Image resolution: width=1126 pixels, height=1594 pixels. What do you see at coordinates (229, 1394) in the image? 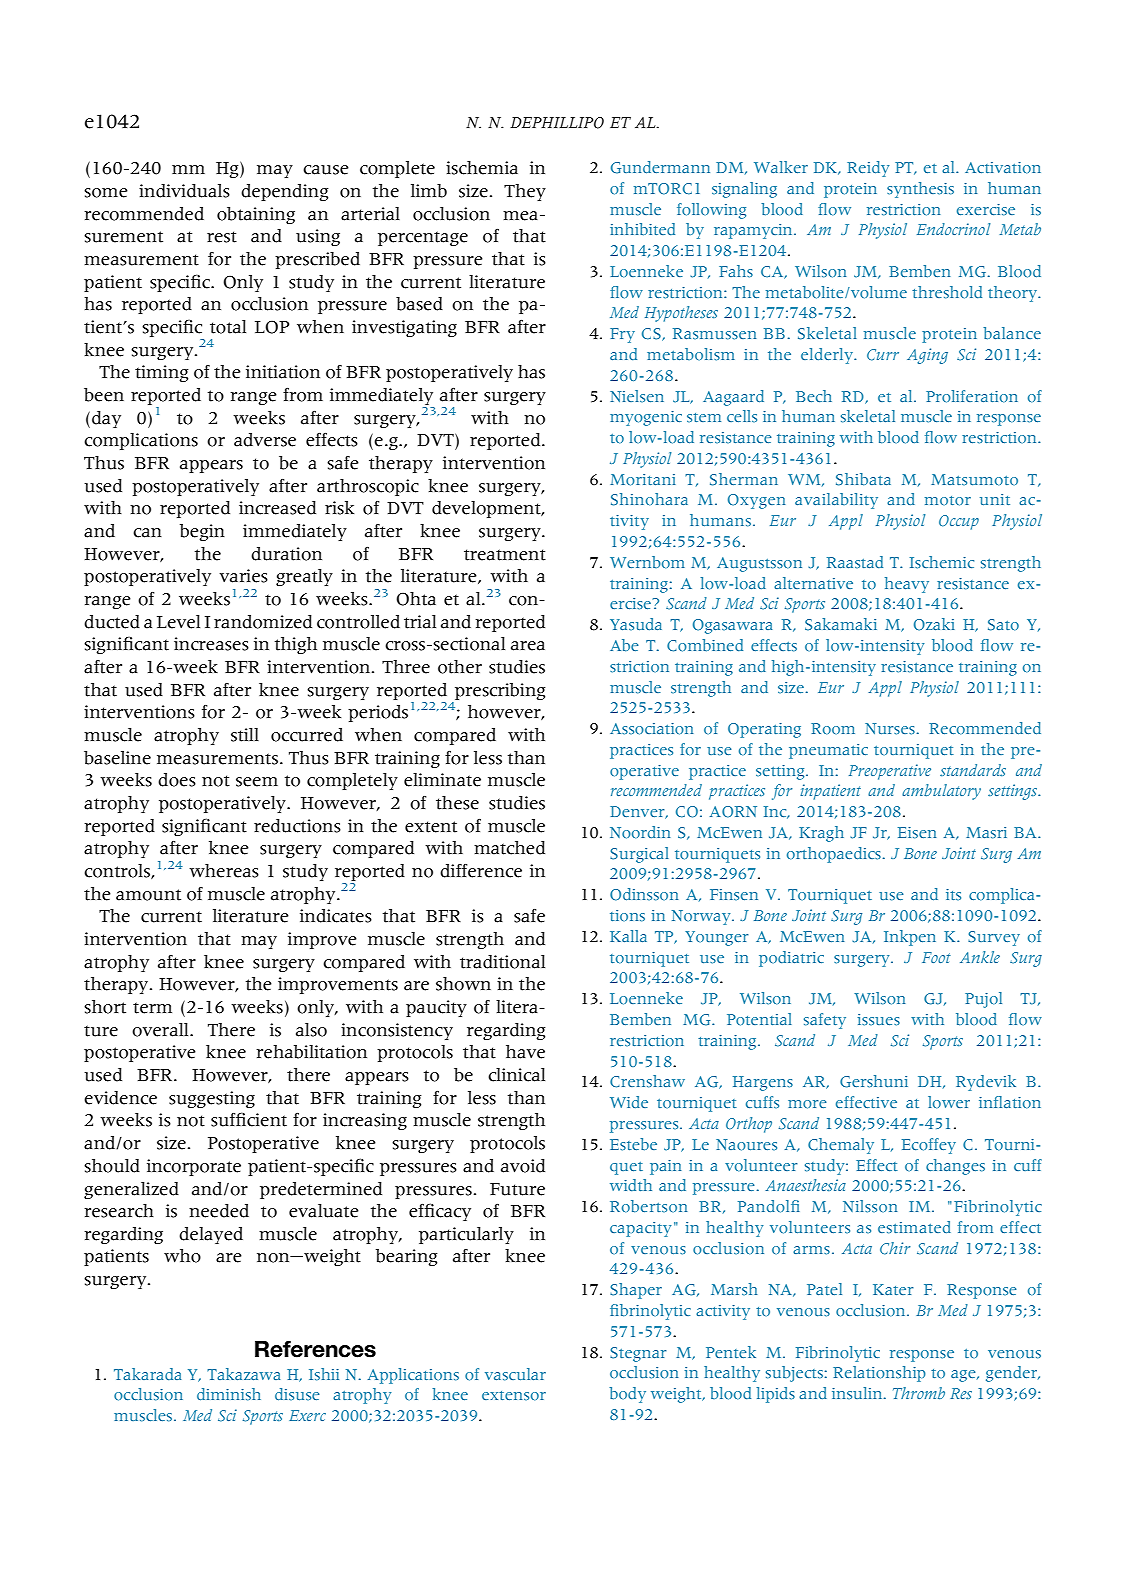
I see `diminish` at bounding box center [229, 1394].
